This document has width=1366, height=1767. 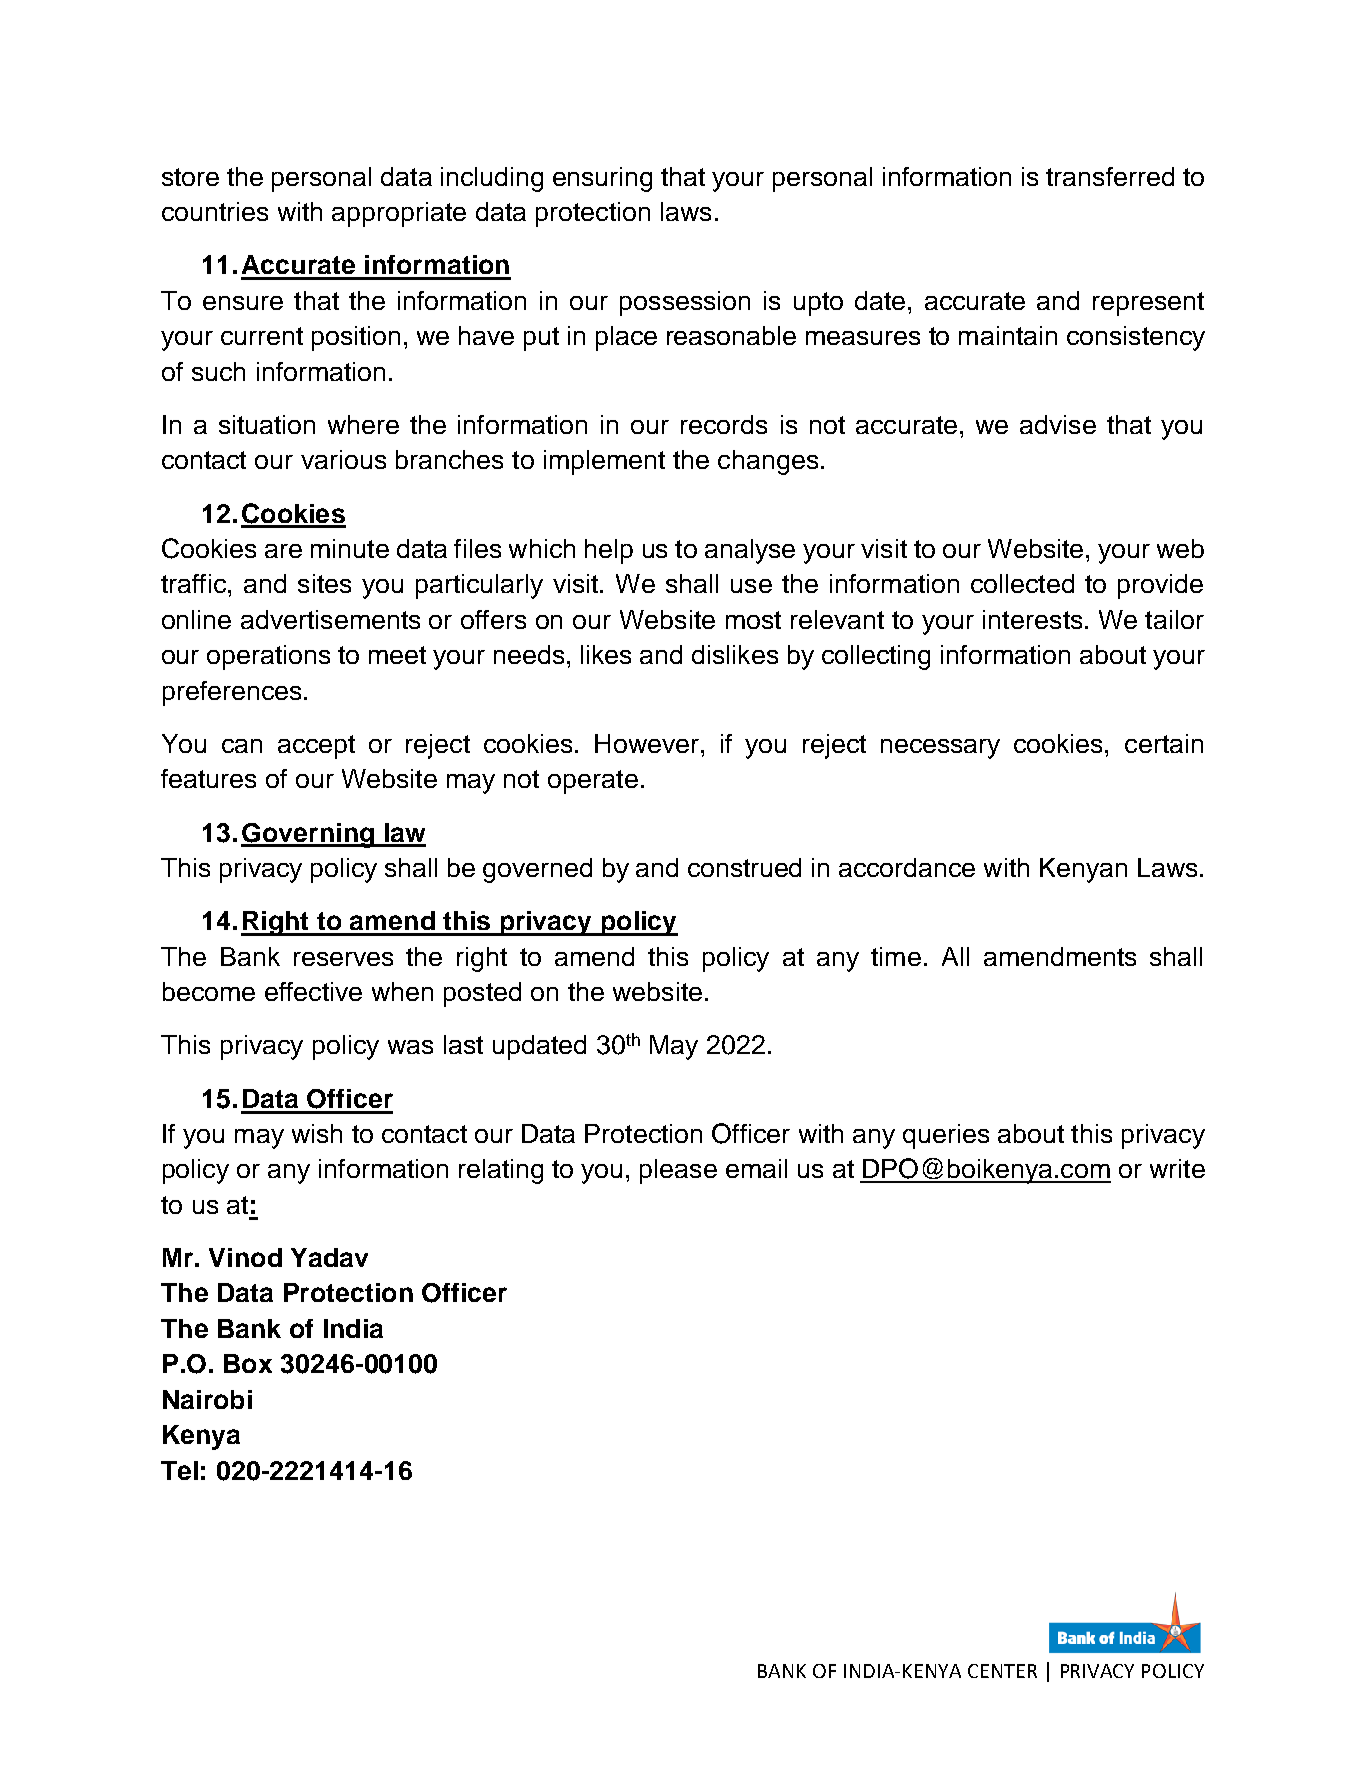 What do you see at coordinates (756, 1168) in the document?
I see `email` at bounding box center [756, 1168].
